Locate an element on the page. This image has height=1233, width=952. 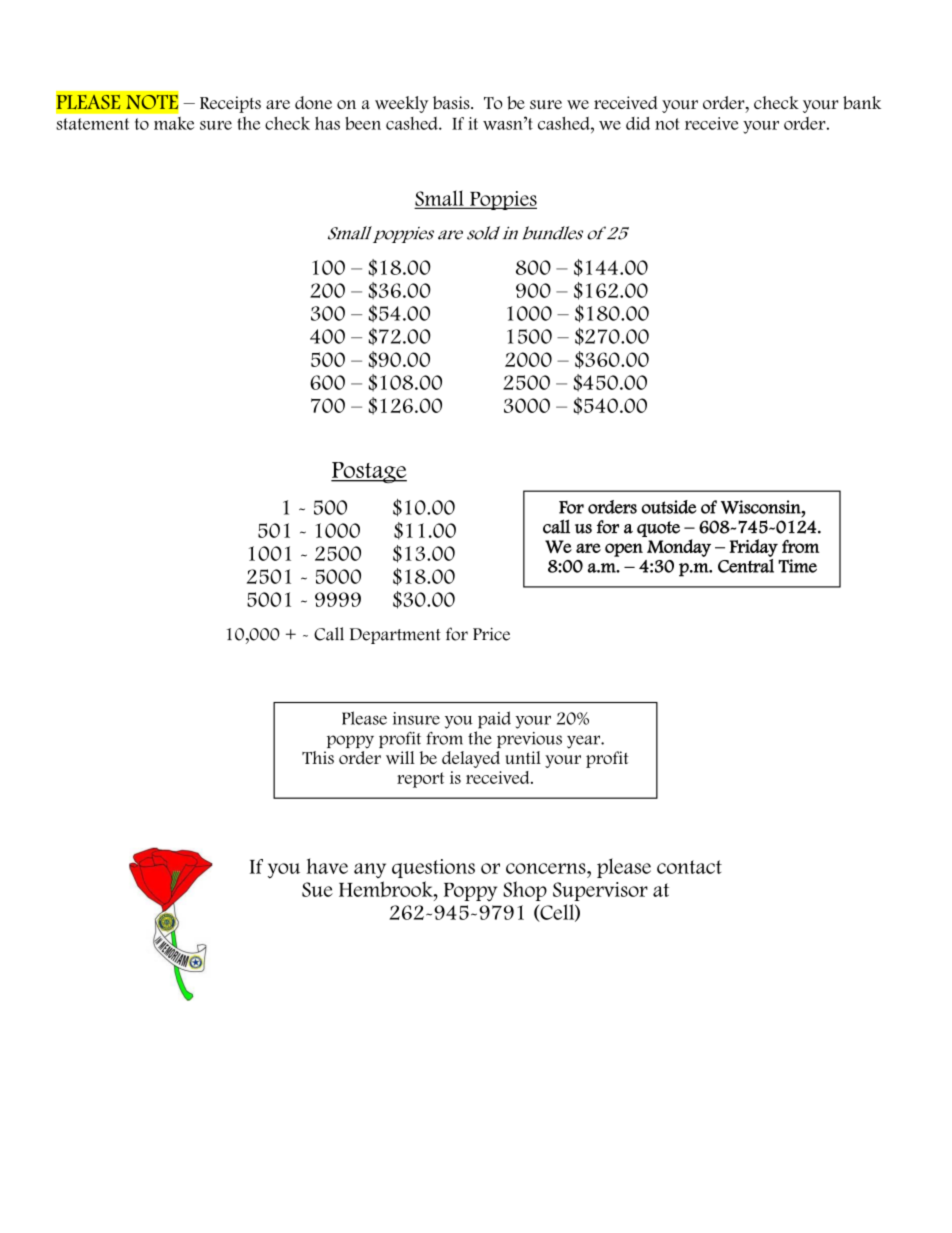
basis is located at coordinates (452, 102).
